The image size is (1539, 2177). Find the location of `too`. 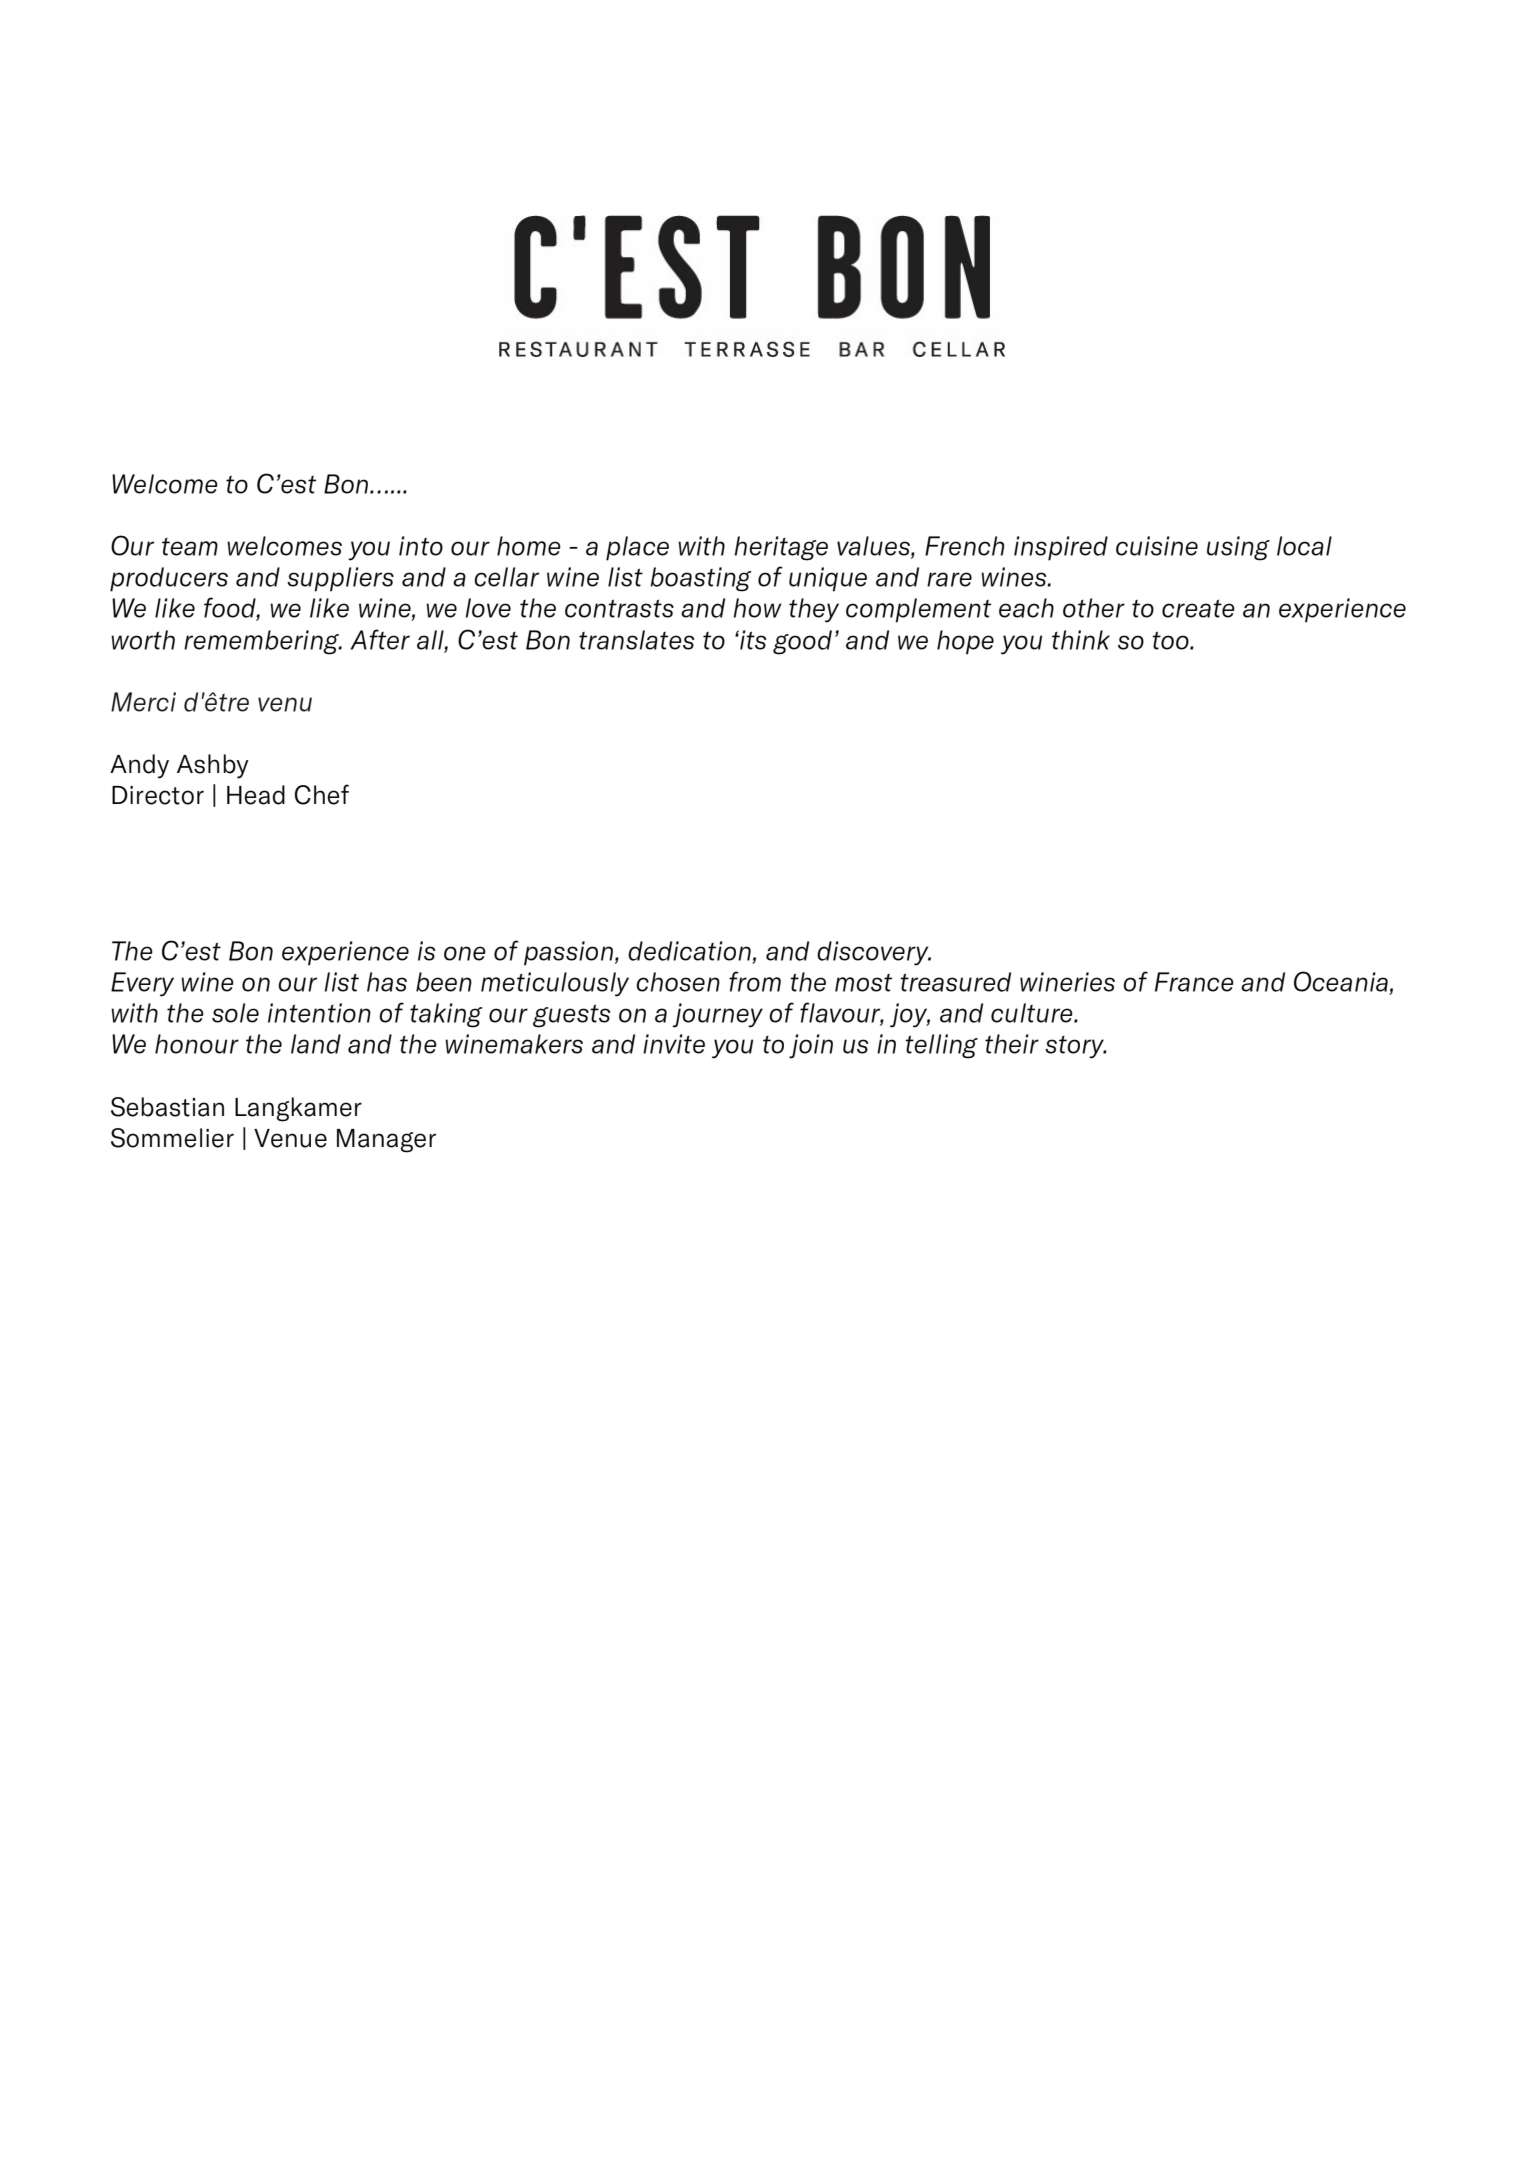

too is located at coordinates (1171, 640).
